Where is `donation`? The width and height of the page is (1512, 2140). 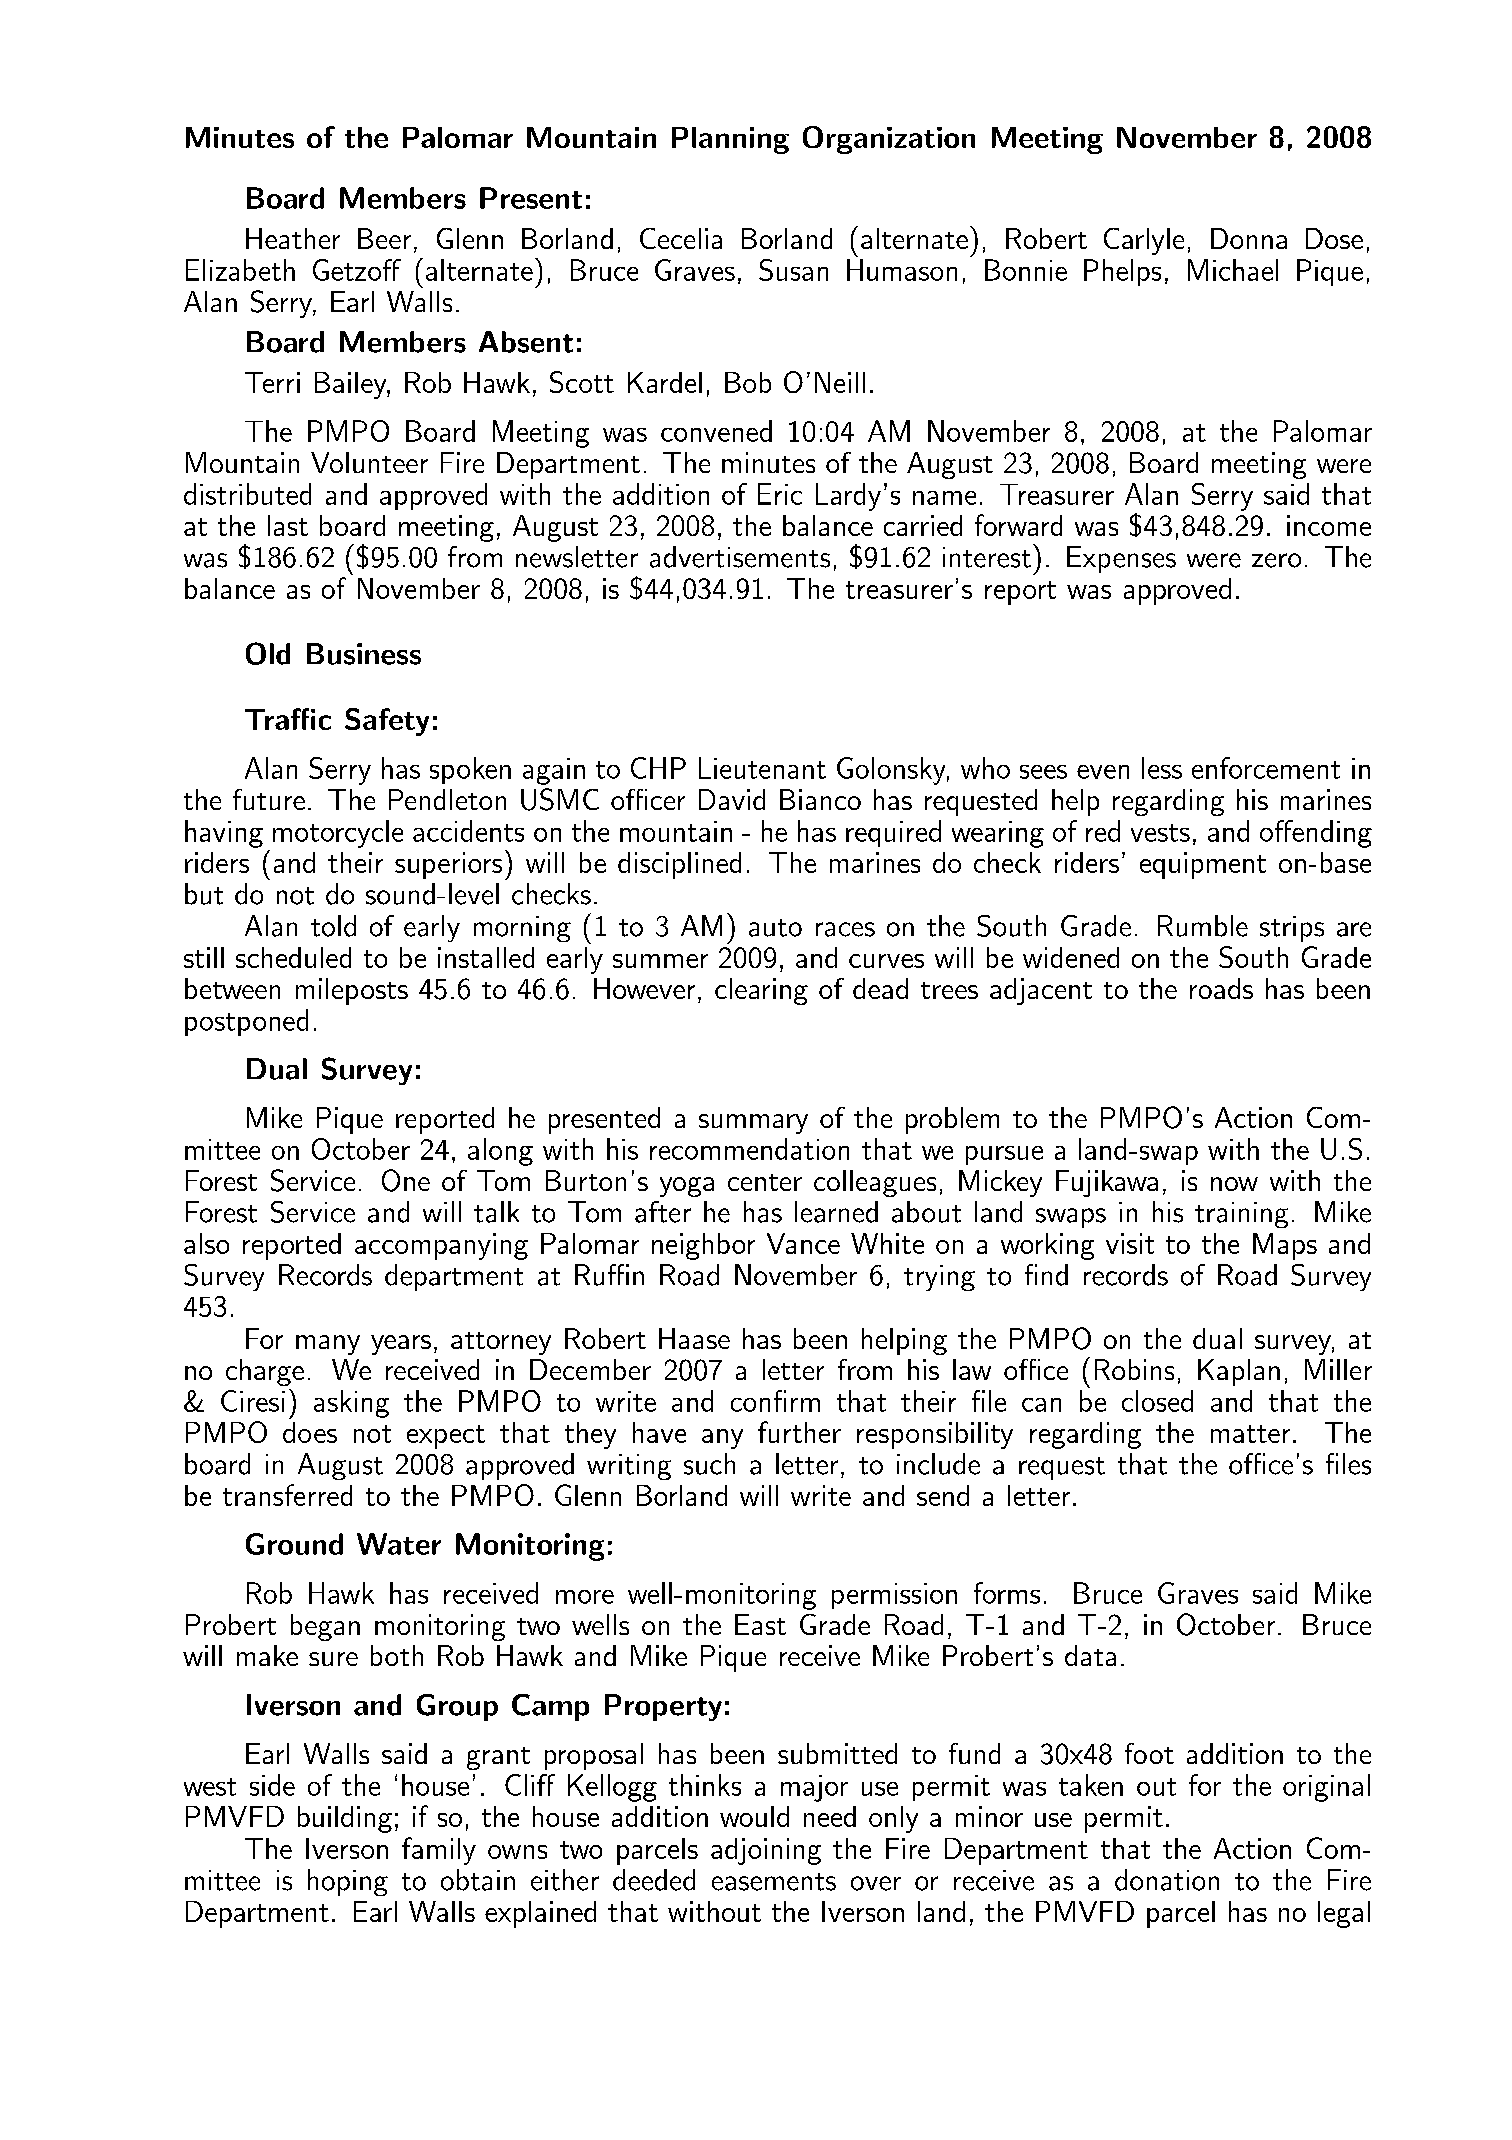 donation is located at coordinates (1167, 1880).
